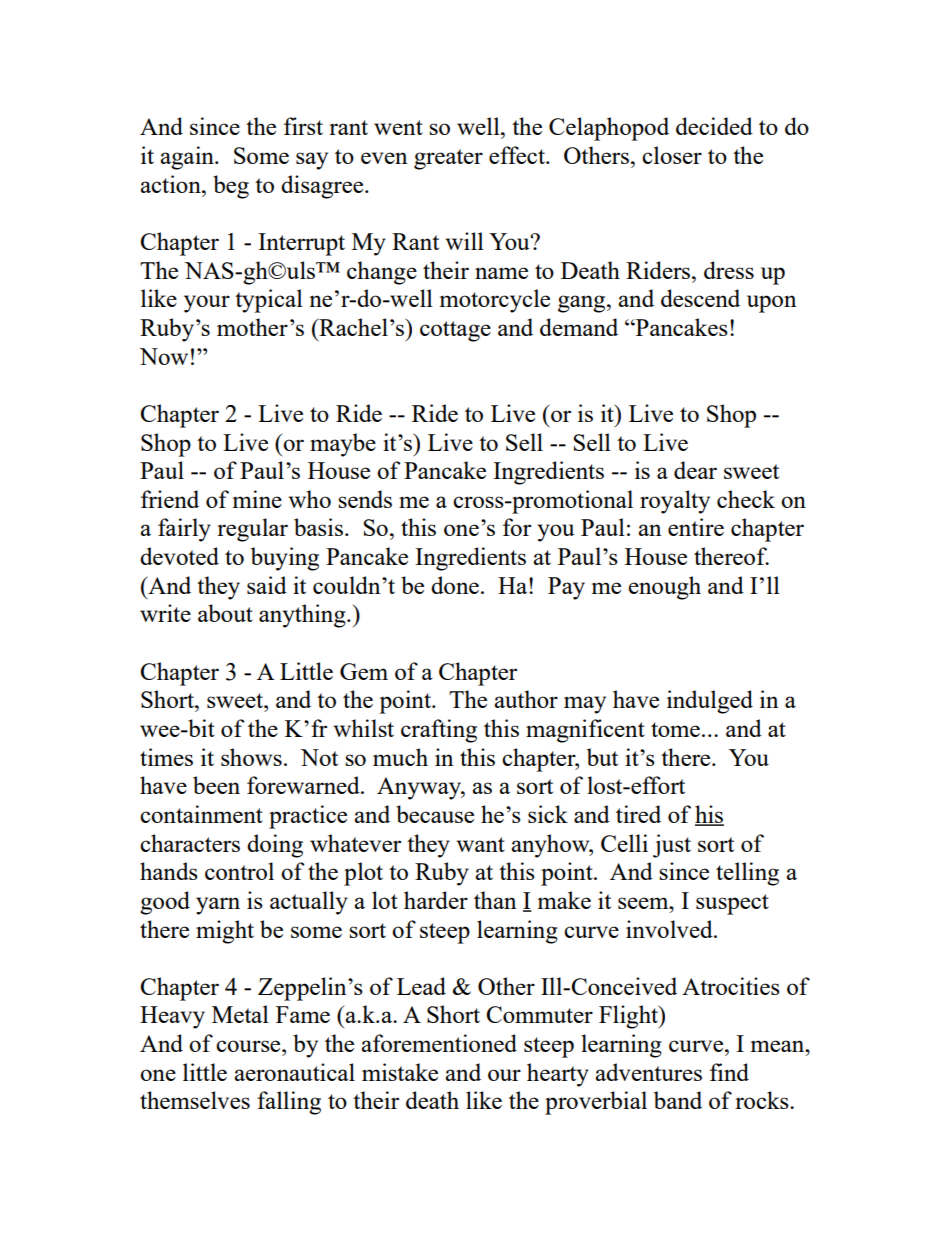 This image has width=952, height=1233. What do you see at coordinates (455, 585) in the image?
I see `done` at bounding box center [455, 585].
